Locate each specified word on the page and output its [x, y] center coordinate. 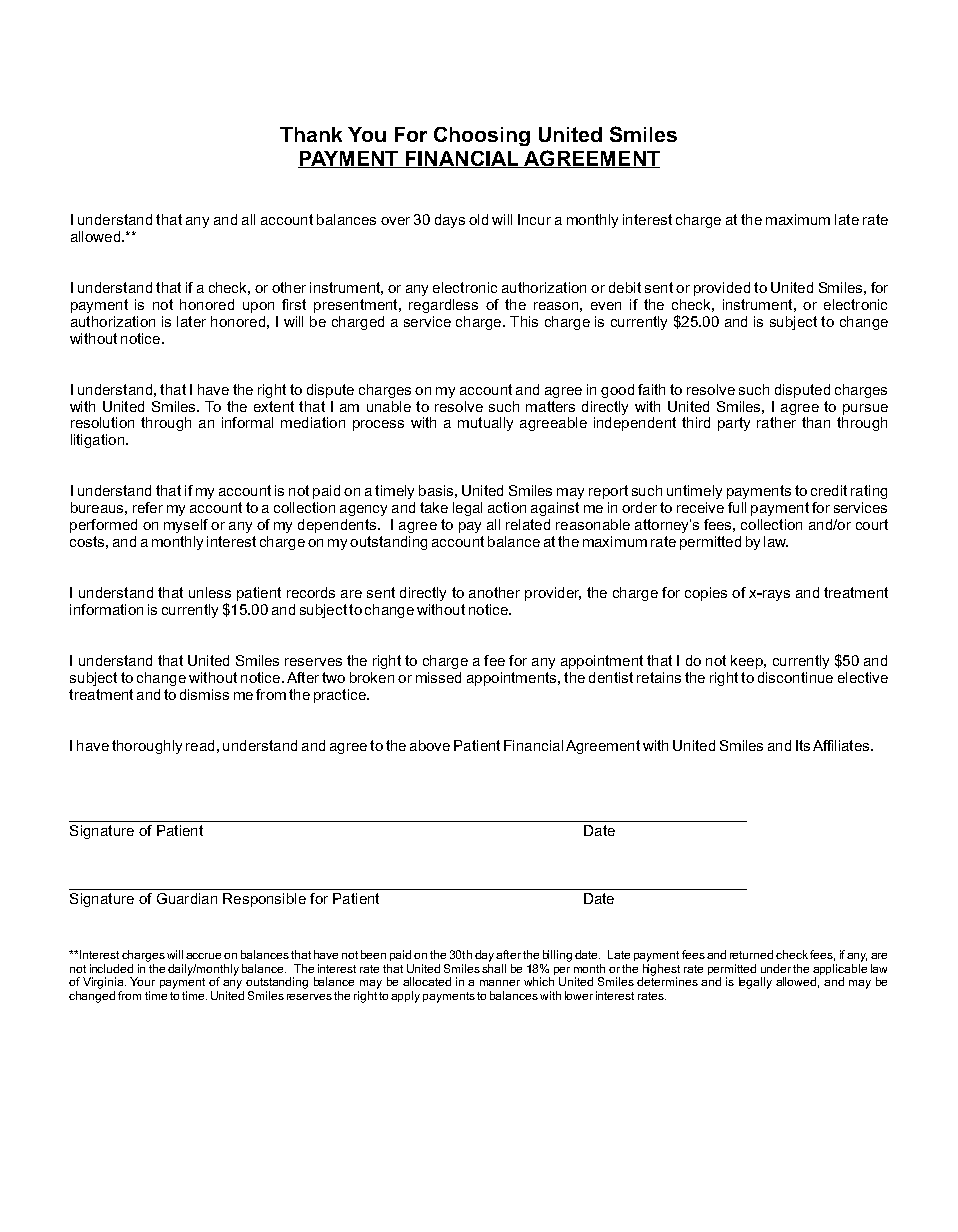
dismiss [204, 694]
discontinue [795, 677]
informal [247, 422]
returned [751, 954]
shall [494, 968]
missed [438, 677]
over [395, 221]
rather [776, 422]
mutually [485, 424]
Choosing [482, 136]
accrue [203, 956]
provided [722, 289]
